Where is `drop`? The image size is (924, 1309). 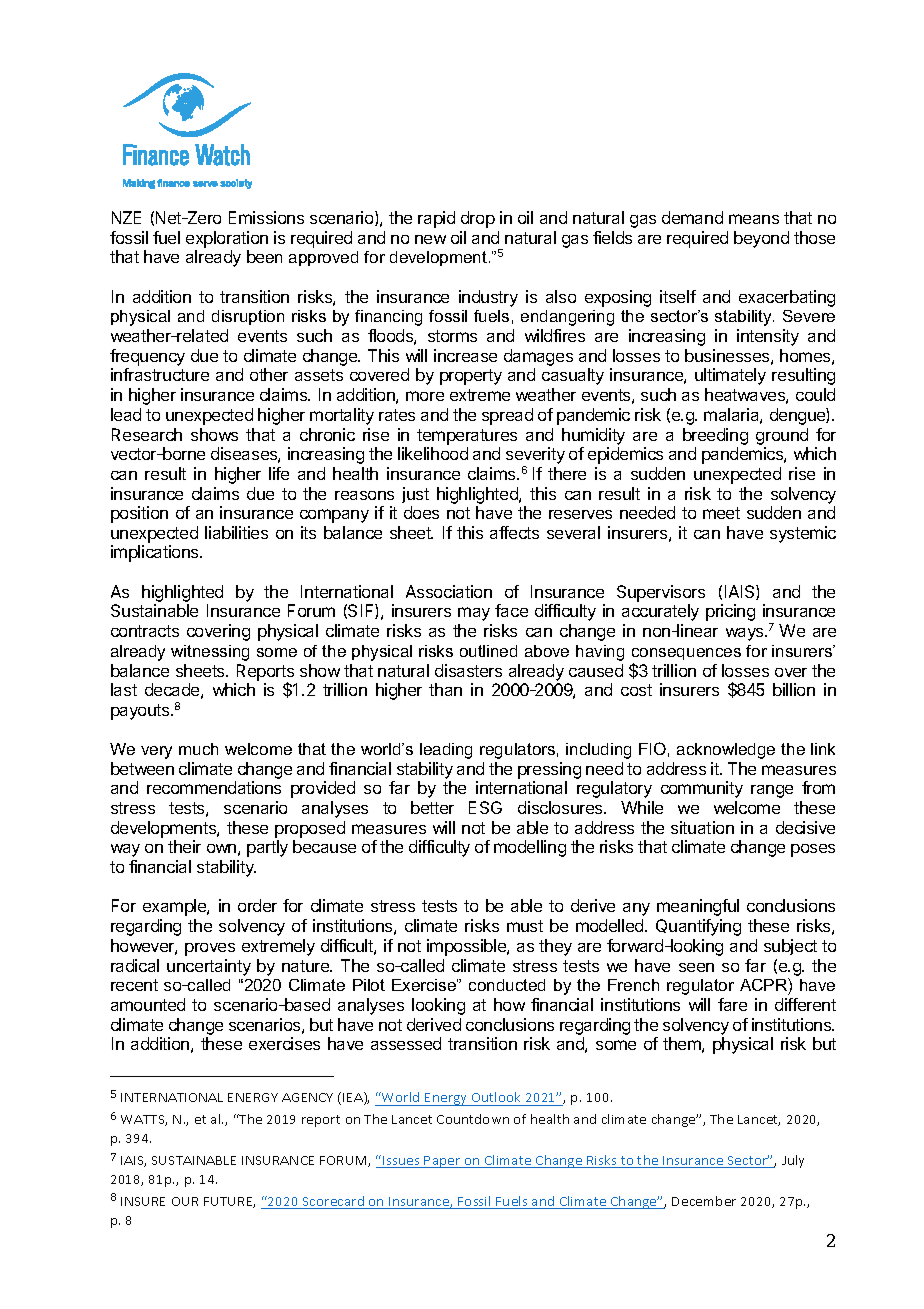
drop is located at coordinates (478, 219).
